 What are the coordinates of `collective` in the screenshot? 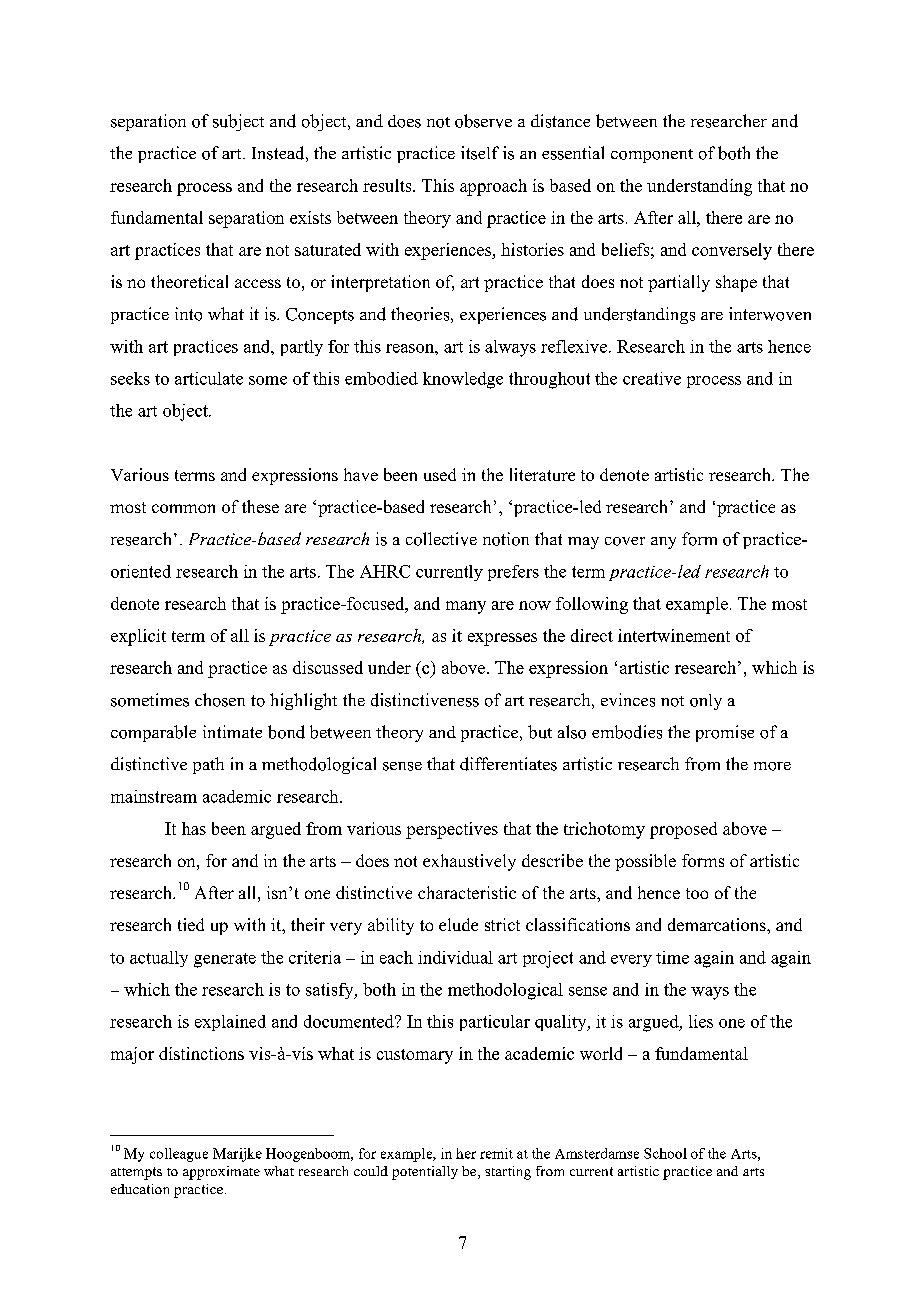 It's located at (441, 539).
